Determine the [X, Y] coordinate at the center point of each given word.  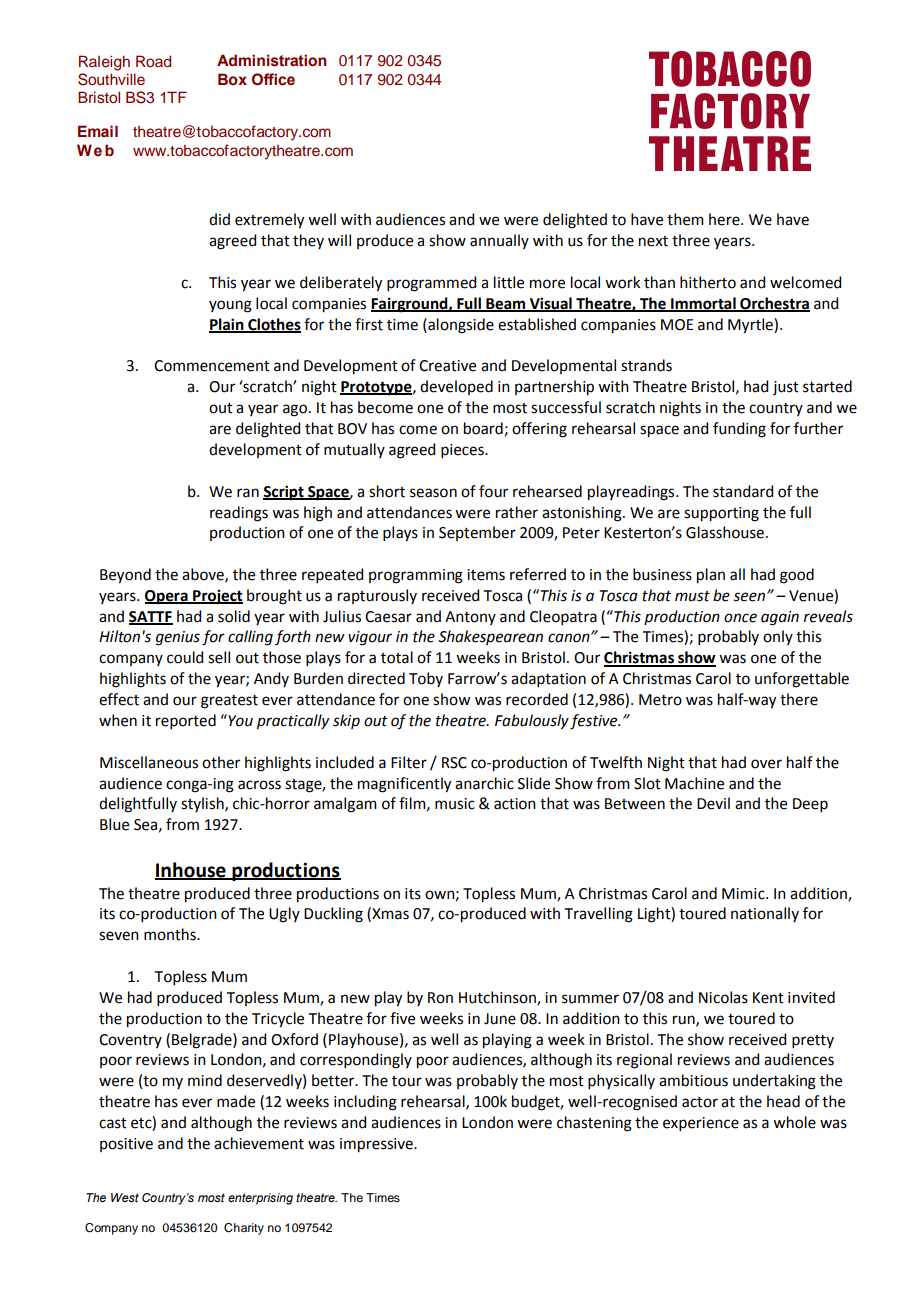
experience [701, 1124]
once [740, 618]
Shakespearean [490, 637]
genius [178, 638]
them [685, 219]
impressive [377, 1145]
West [125, 1197]
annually [499, 241]
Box [232, 79]
